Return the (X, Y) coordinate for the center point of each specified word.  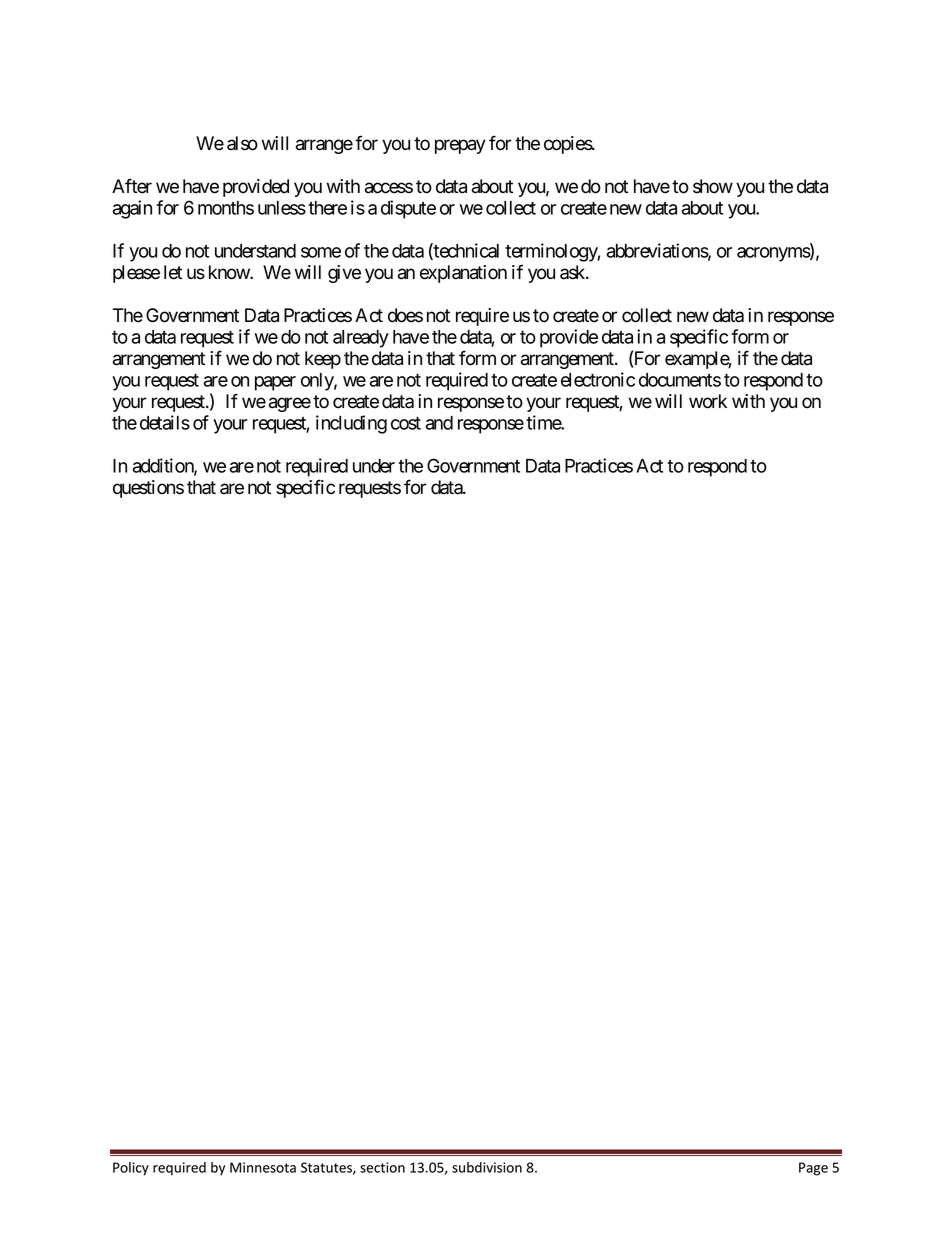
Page (813, 1169)
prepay (460, 146)
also (242, 143)
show (713, 186)
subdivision (487, 1167)
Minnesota (263, 1167)
